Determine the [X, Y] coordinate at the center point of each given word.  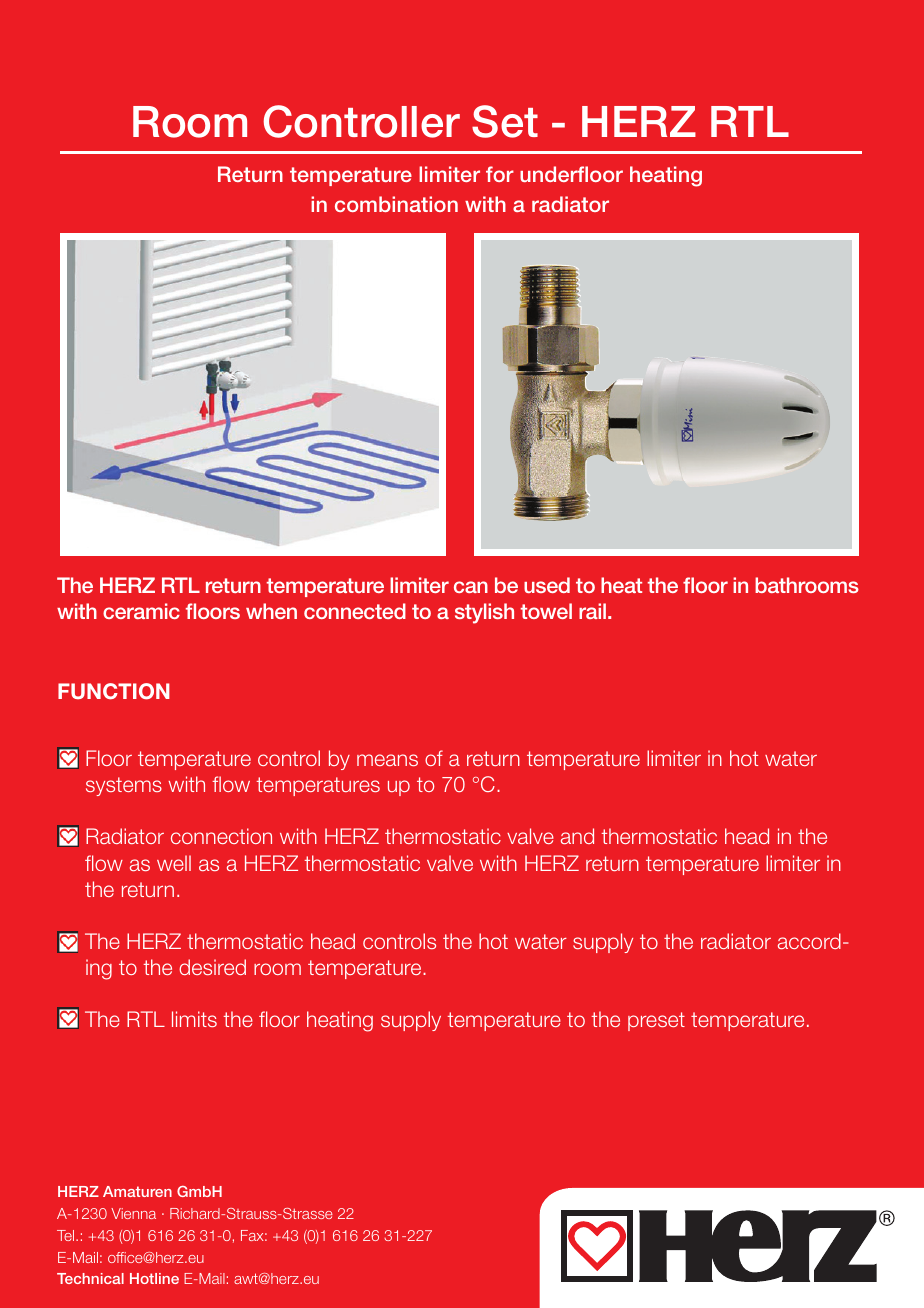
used [547, 585]
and [577, 836]
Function [114, 691]
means [387, 760]
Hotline [154, 1278]
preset [656, 1021]
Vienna [133, 1213]
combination [396, 204]
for [500, 174]
